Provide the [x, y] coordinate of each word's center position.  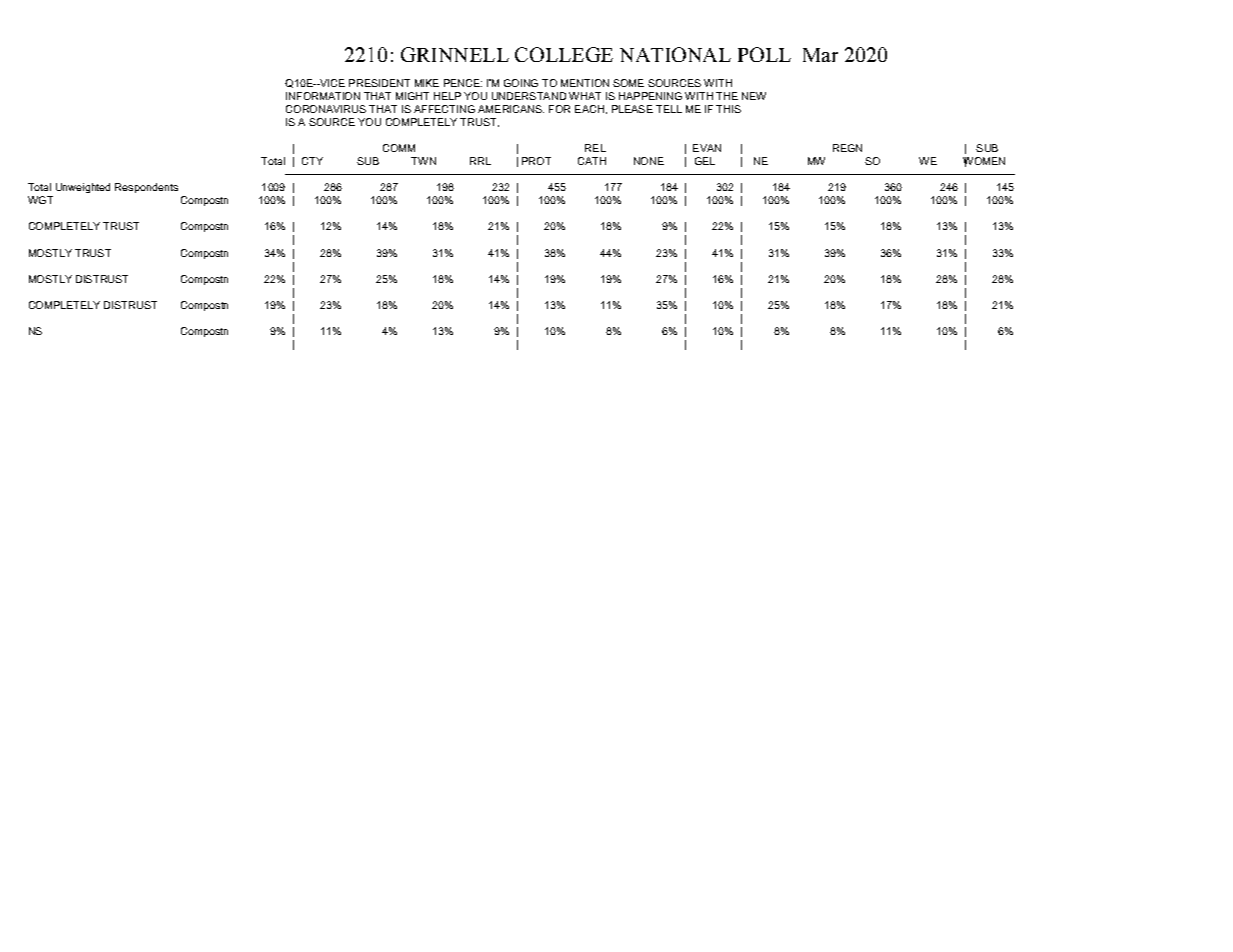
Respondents [146, 188]
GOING [521, 83]
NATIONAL [675, 54]
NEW [754, 96]
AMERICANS [511, 109]
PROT [536, 161]
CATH [592, 161]
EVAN [707, 148]
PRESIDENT [379, 83]
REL [595, 148]
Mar [820, 55]
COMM [399, 148]
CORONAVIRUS [326, 109]
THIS [728, 109]
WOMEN [984, 162]
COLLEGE [564, 54]
